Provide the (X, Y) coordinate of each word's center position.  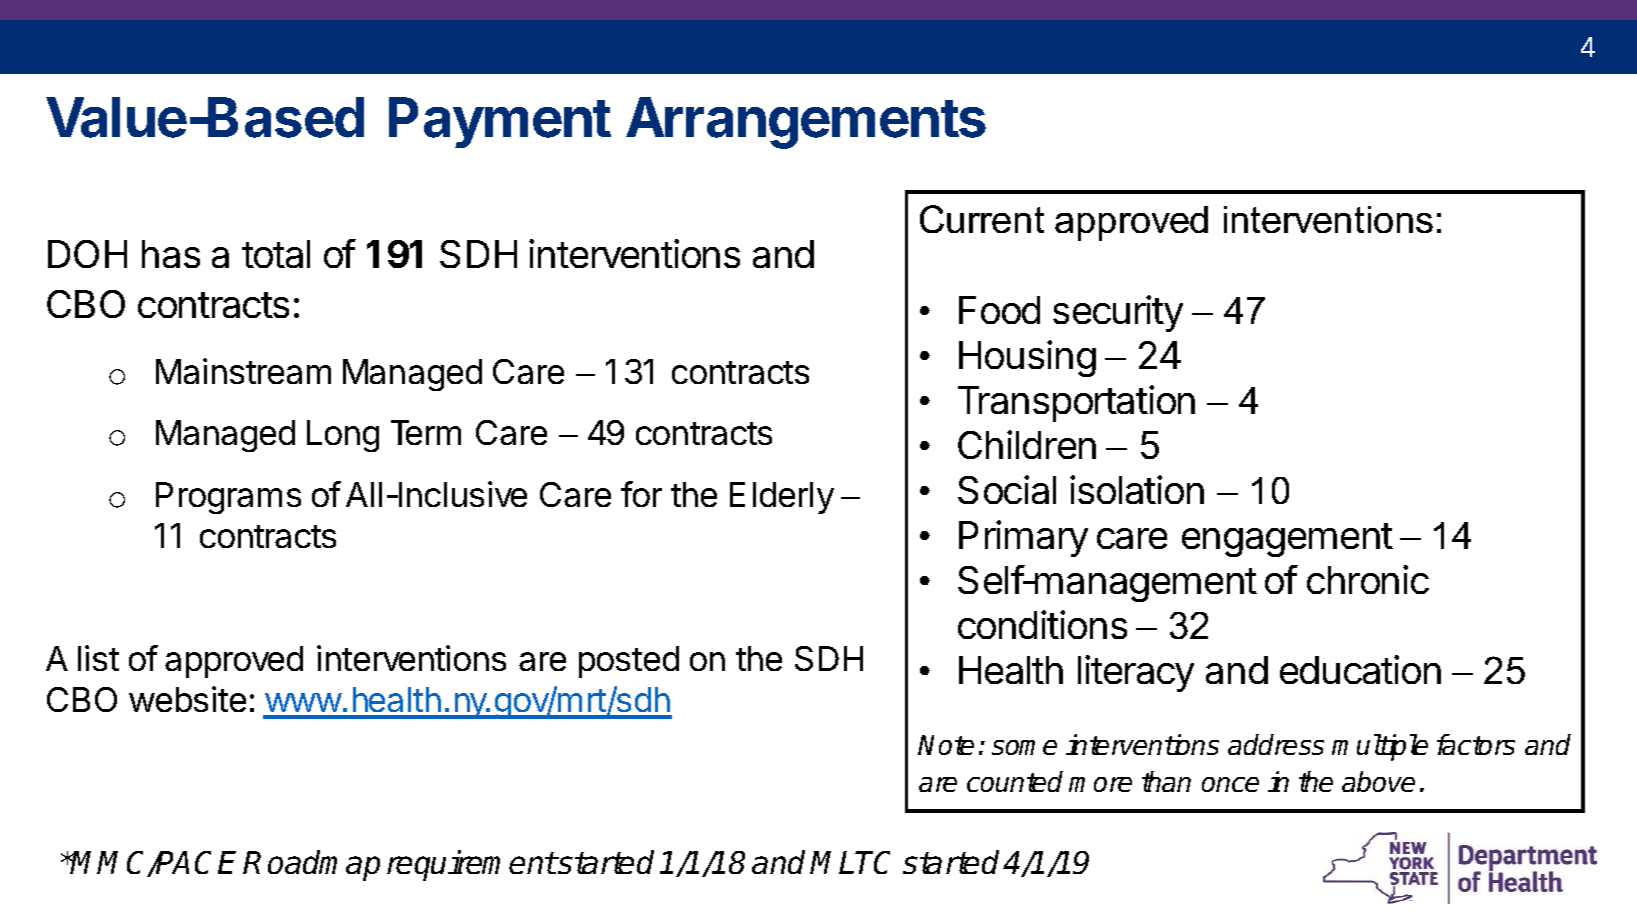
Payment (500, 122)
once (1230, 784)
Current (982, 219)
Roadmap (311, 865)
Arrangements (806, 123)
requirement (472, 865)
